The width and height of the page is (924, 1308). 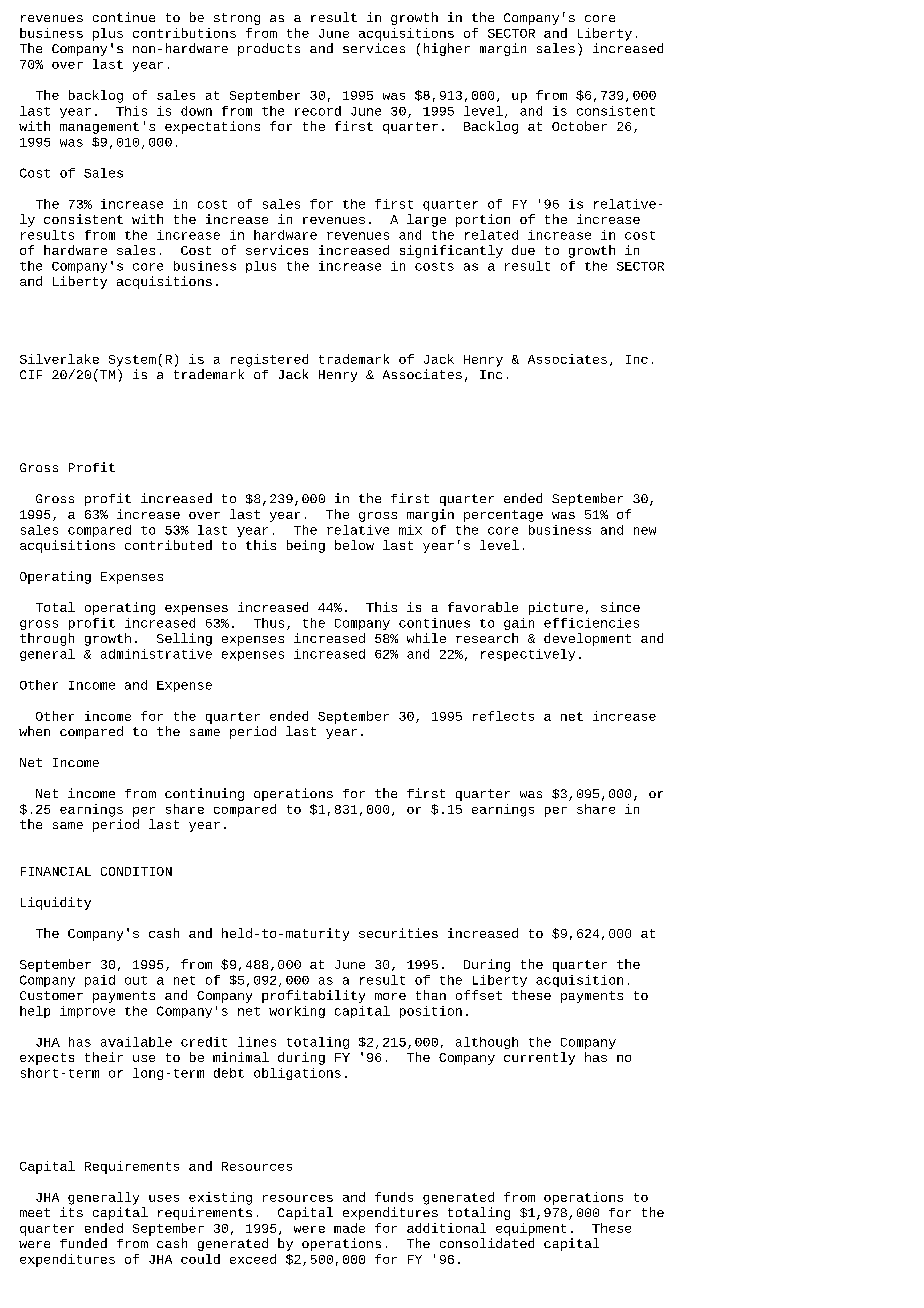 What do you see at coordinates (587, 639) in the page?
I see `development` at bounding box center [587, 639].
